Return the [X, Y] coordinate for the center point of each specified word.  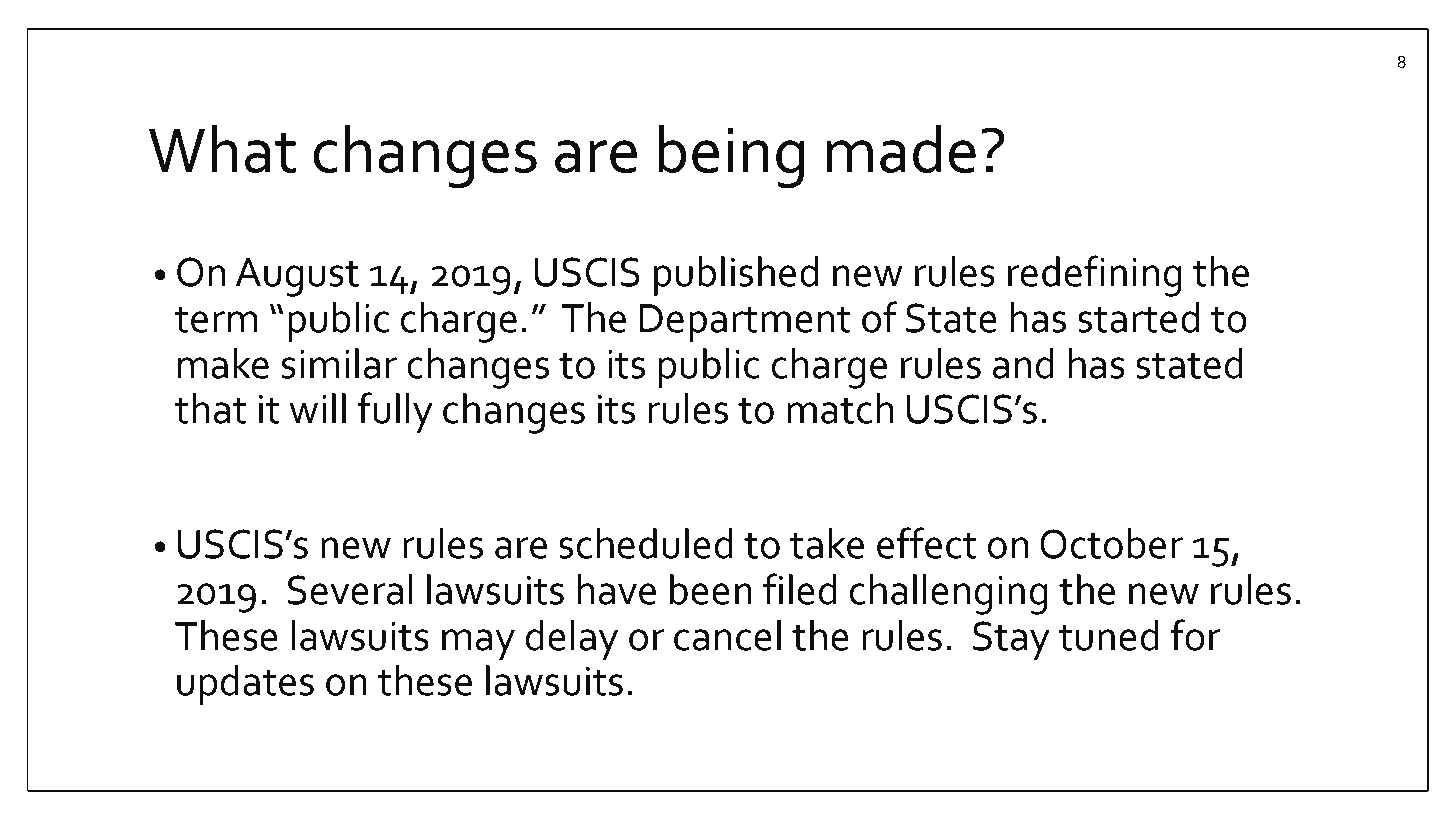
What [222, 149]
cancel [727, 635]
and [1023, 363]
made [901, 149]
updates [245, 685]
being [731, 156]
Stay [1011, 640]
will [317, 408]
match [840, 408]
